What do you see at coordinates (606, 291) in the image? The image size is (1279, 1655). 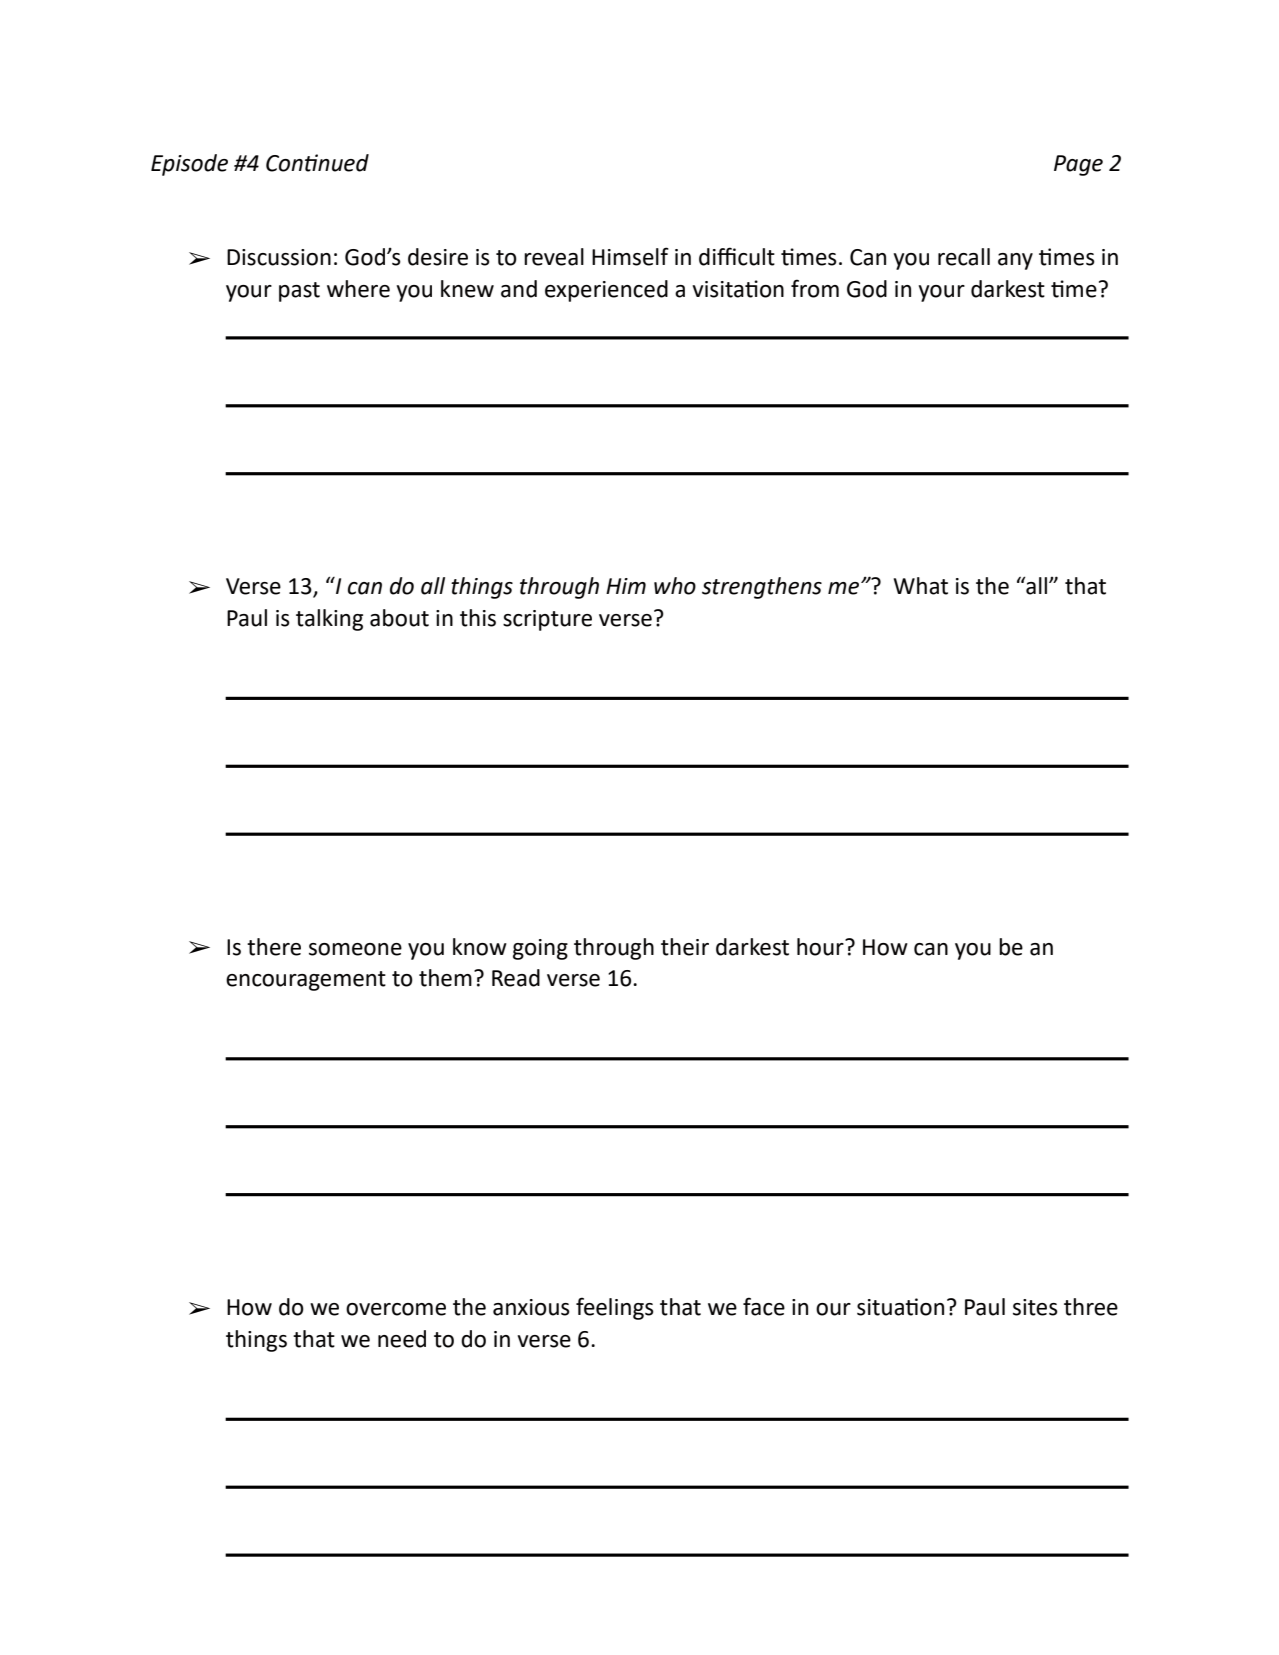 I see `experienced` at bounding box center [606, 291].
